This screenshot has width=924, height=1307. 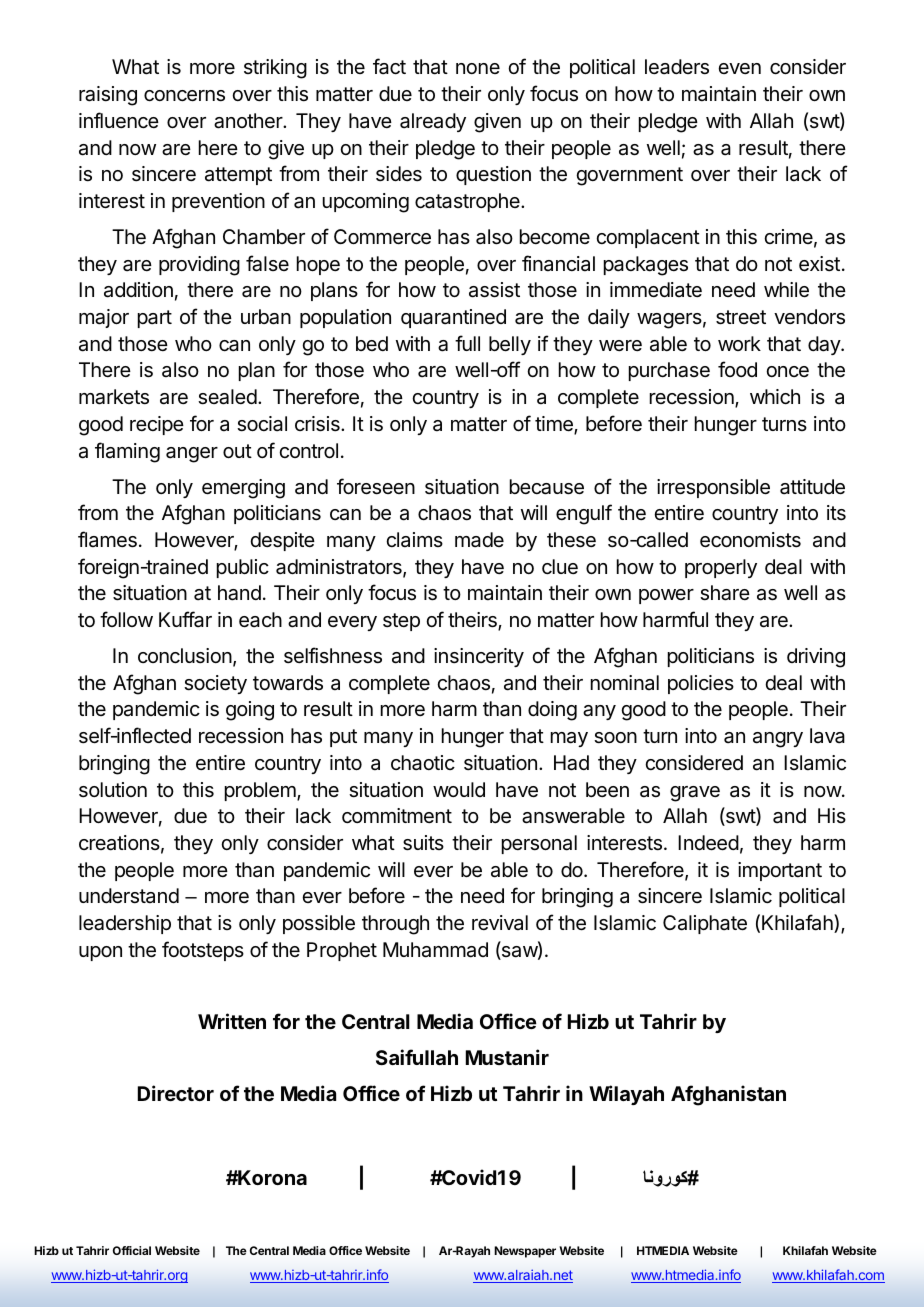 I want to click on Newspaper, so click(x=525, y=1252).
